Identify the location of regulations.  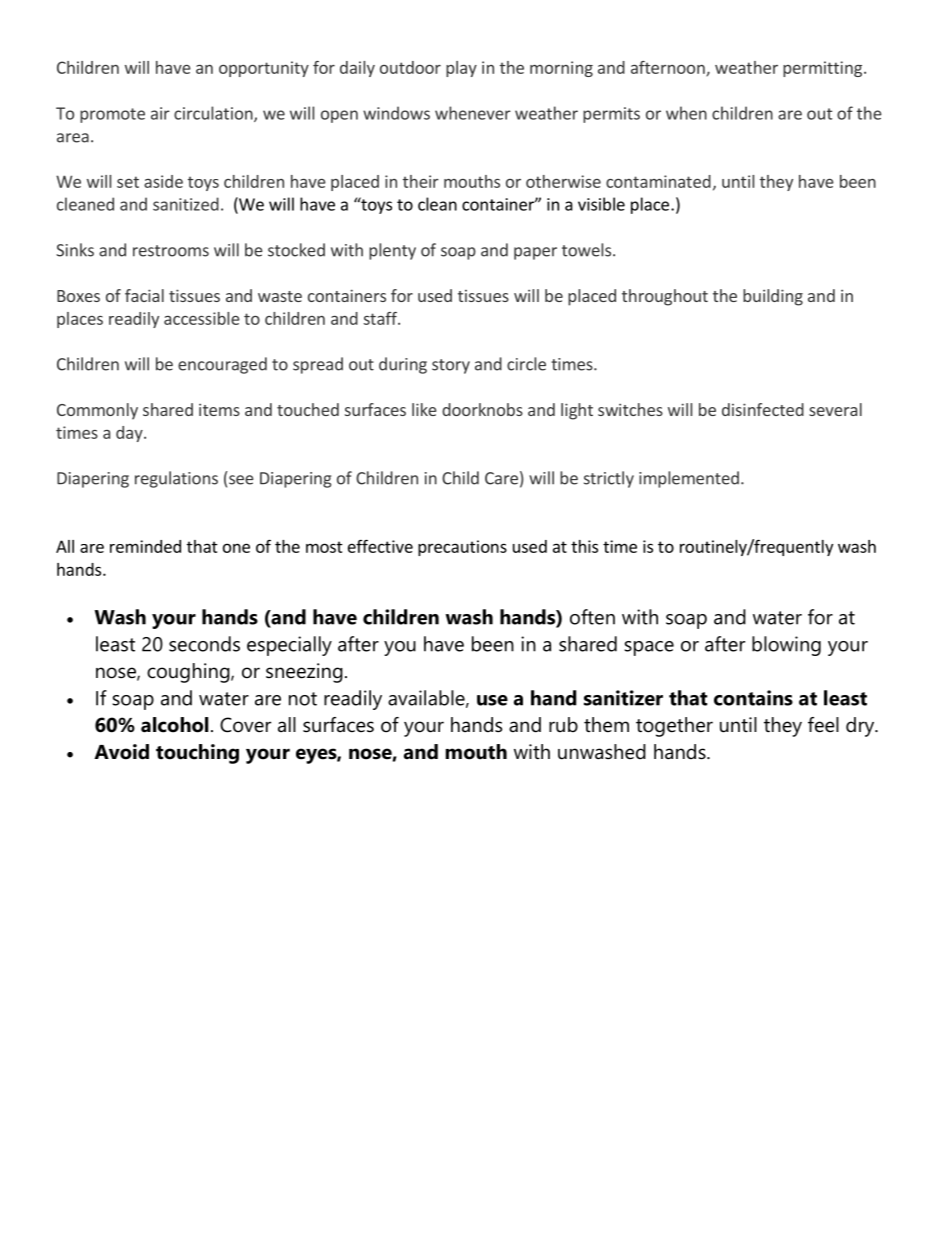
(176, 479).
